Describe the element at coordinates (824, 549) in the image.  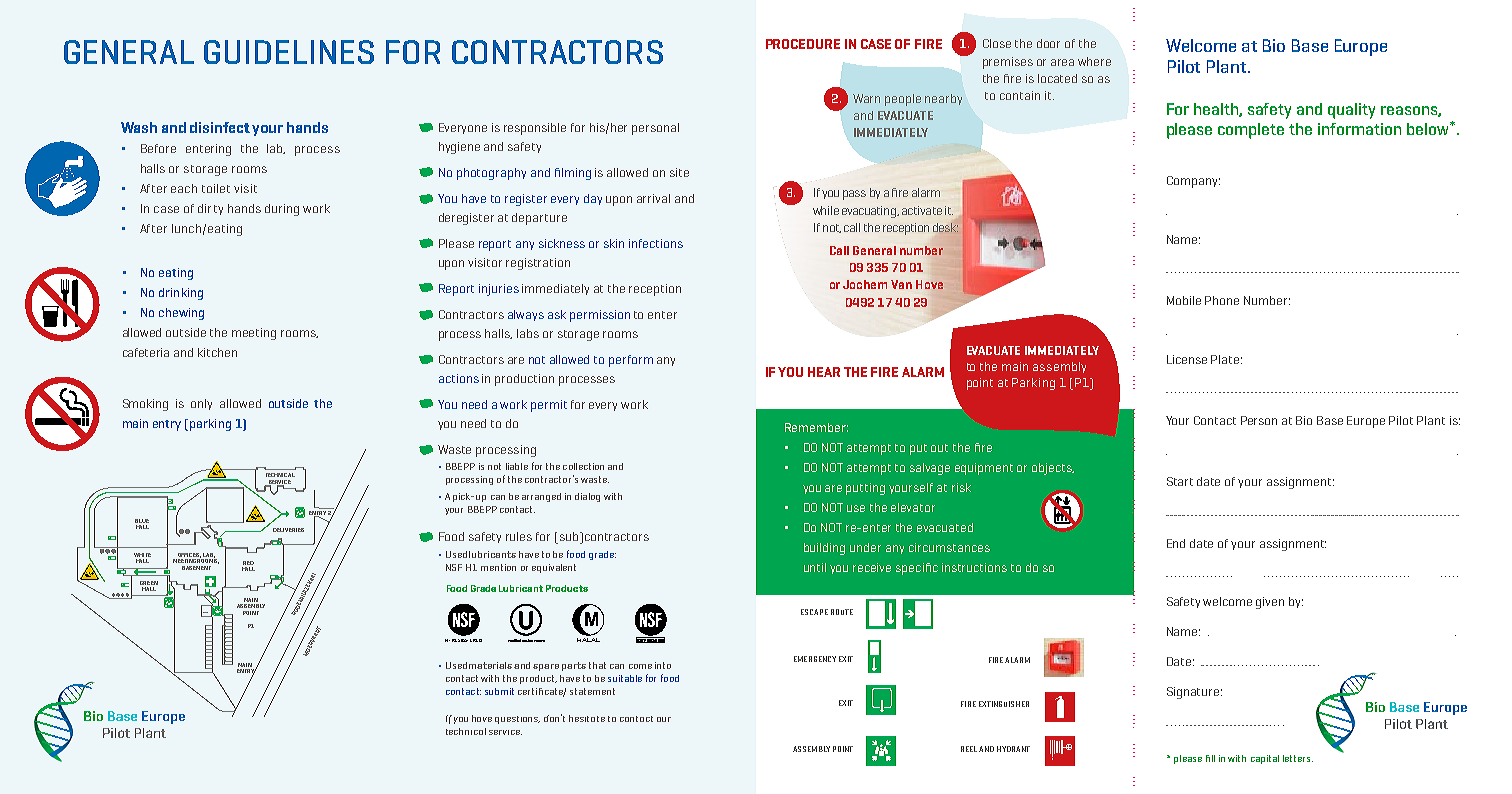
I see `building` at that location.
